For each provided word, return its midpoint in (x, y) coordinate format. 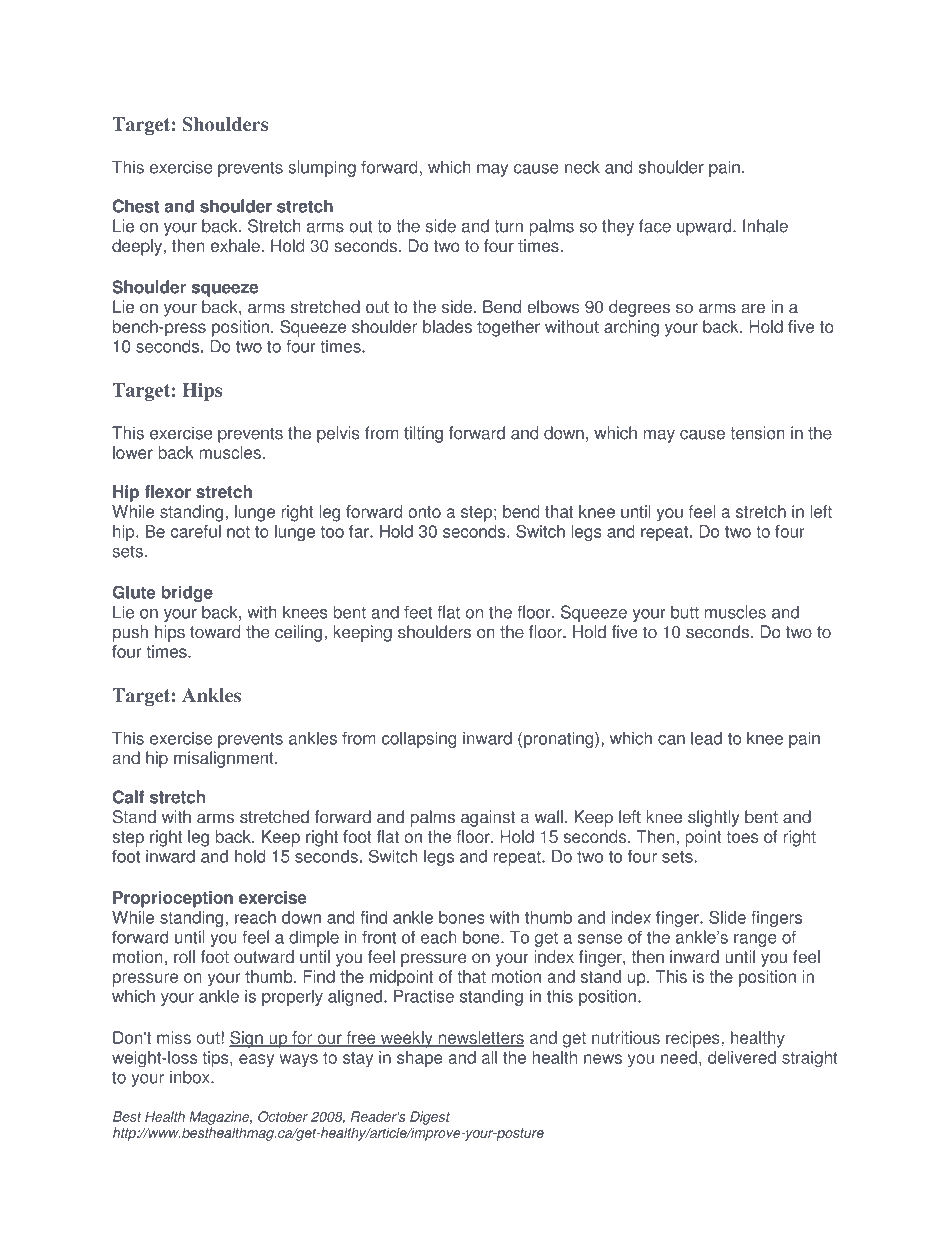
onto (424, 512)
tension (757, 433)
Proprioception (173, 899)
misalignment (225, 759)
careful (196, 531)
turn (508, 226)
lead (706, 738)
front (379, 937)
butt (685, 612)
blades (447, 326)
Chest (136, 206)
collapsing (419, 739)
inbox (191, 1077)
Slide (727, 917)
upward (705, 227)
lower (133, 452)
